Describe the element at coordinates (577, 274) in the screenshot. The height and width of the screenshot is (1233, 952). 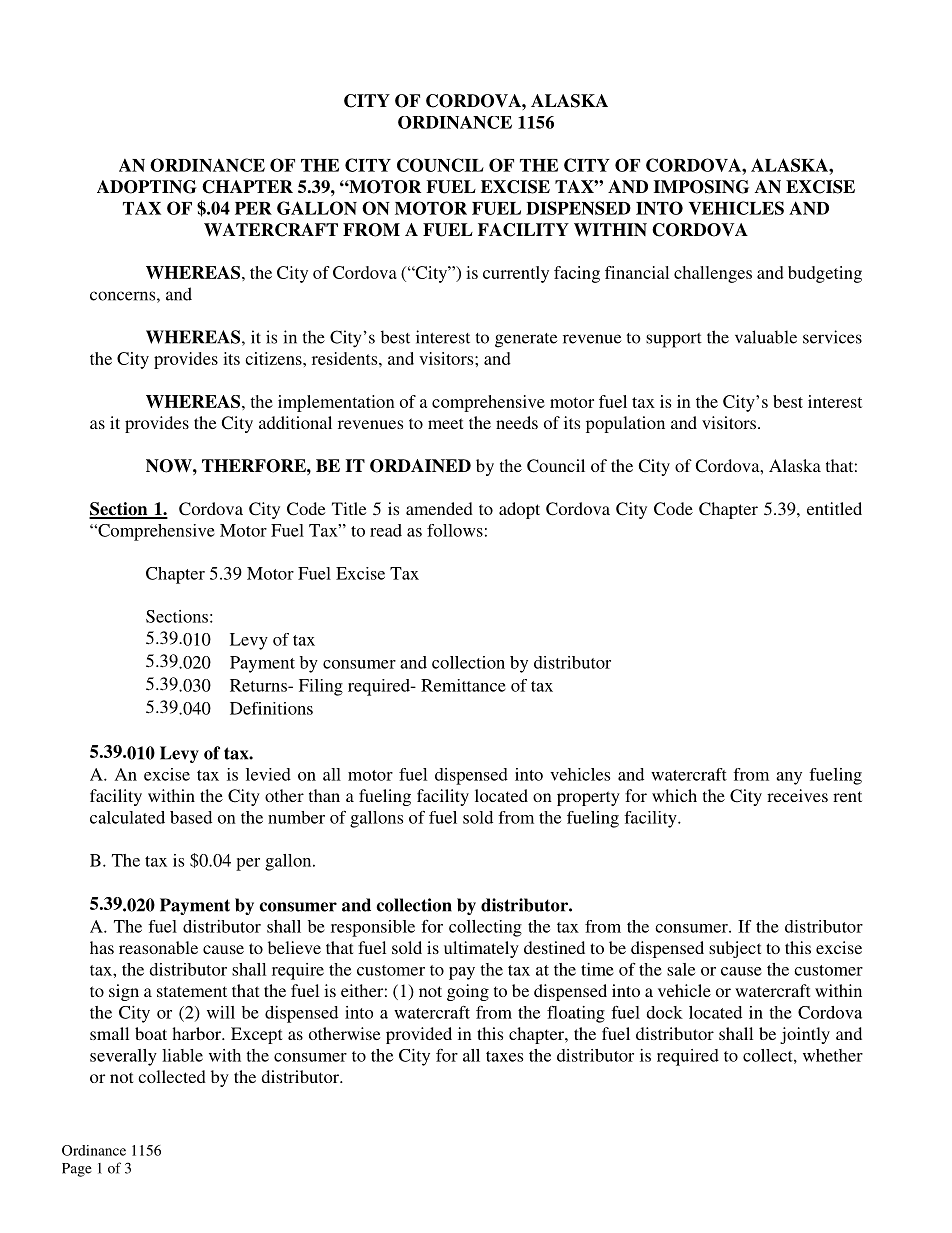
I see `facing` at that location.
